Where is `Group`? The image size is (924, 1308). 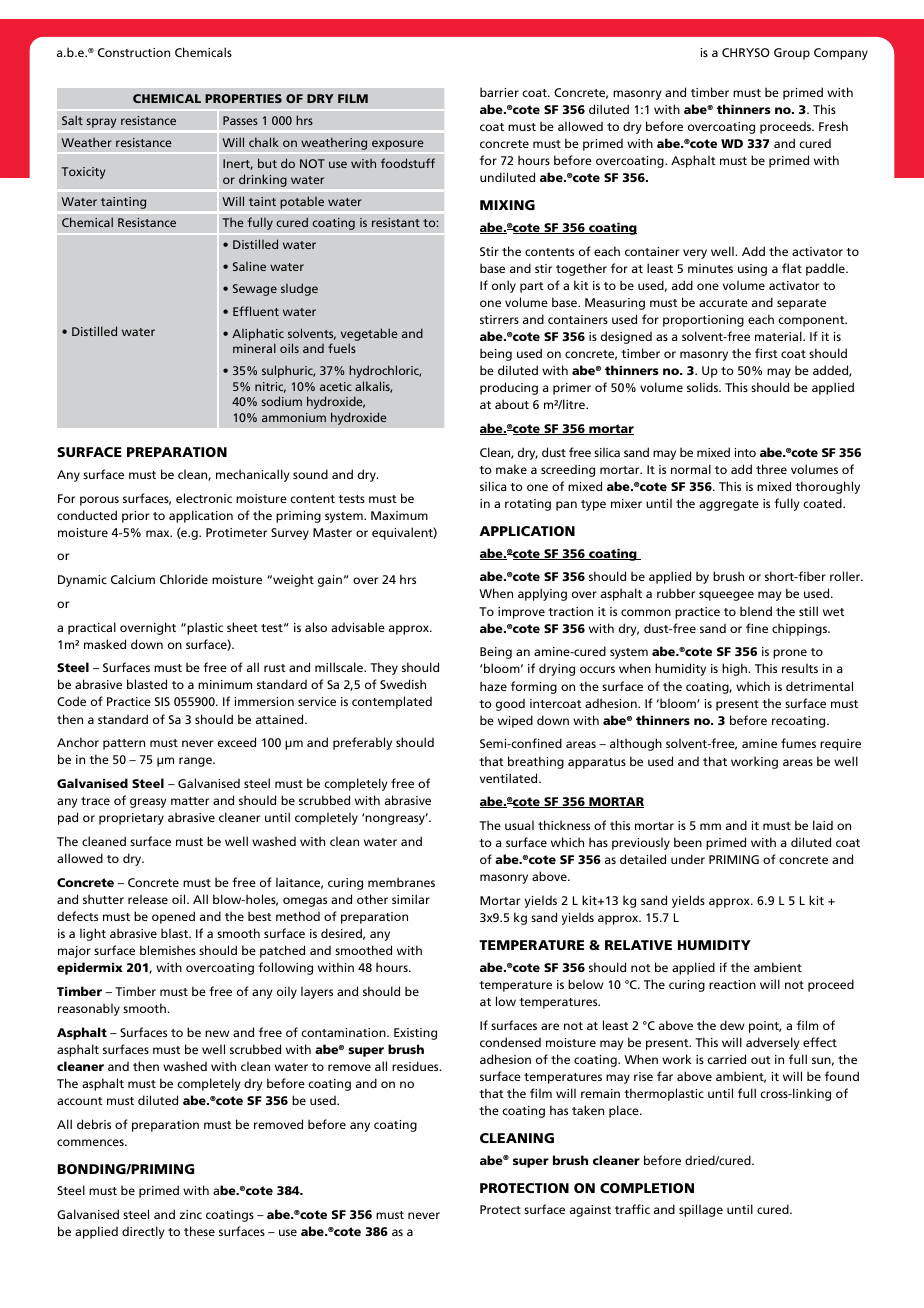 Group is located at coordinates (792, 54).
